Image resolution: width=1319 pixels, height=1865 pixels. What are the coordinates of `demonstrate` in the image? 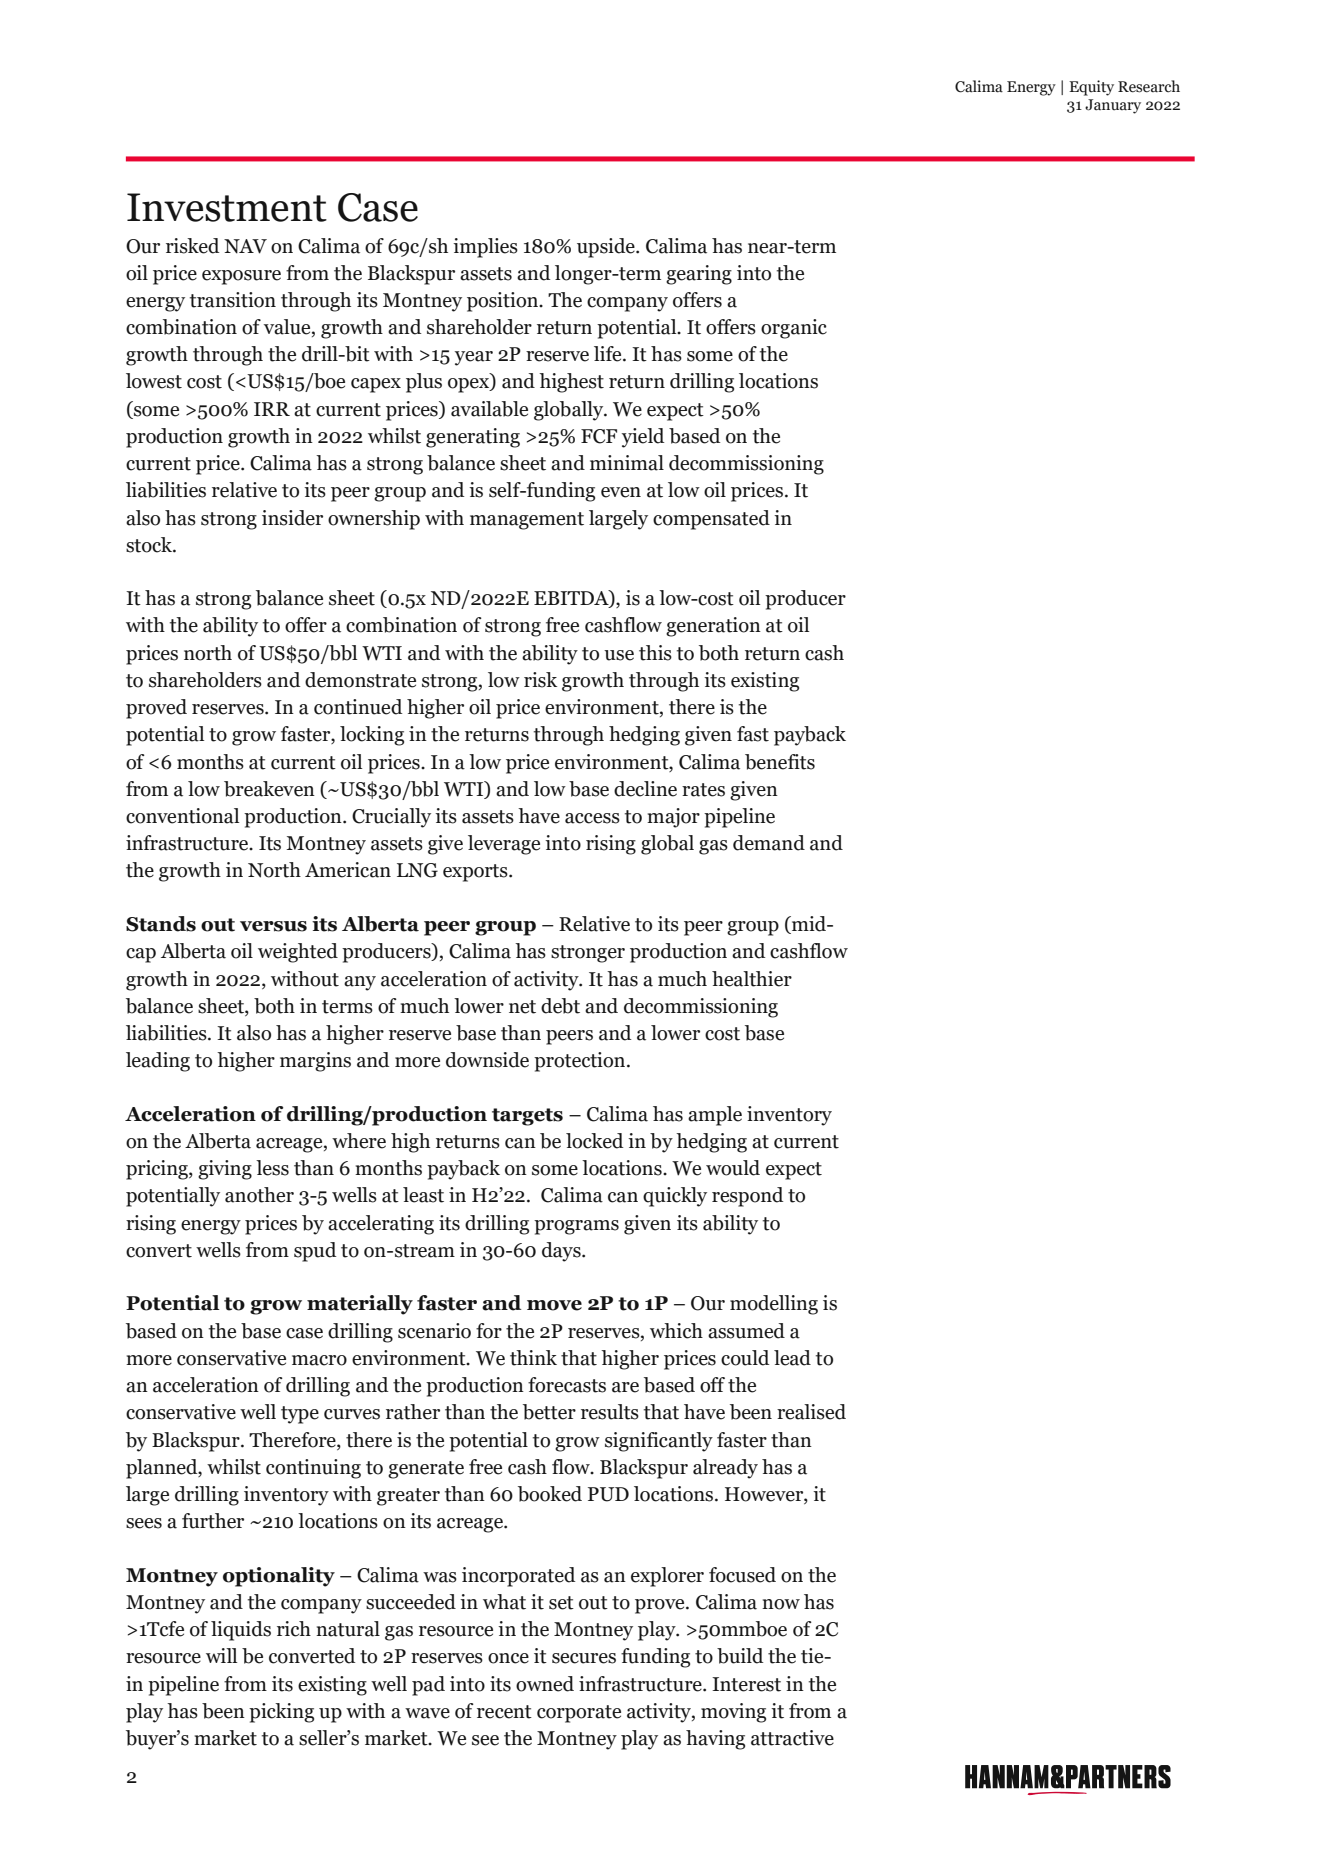 It's located at (360, 680).
